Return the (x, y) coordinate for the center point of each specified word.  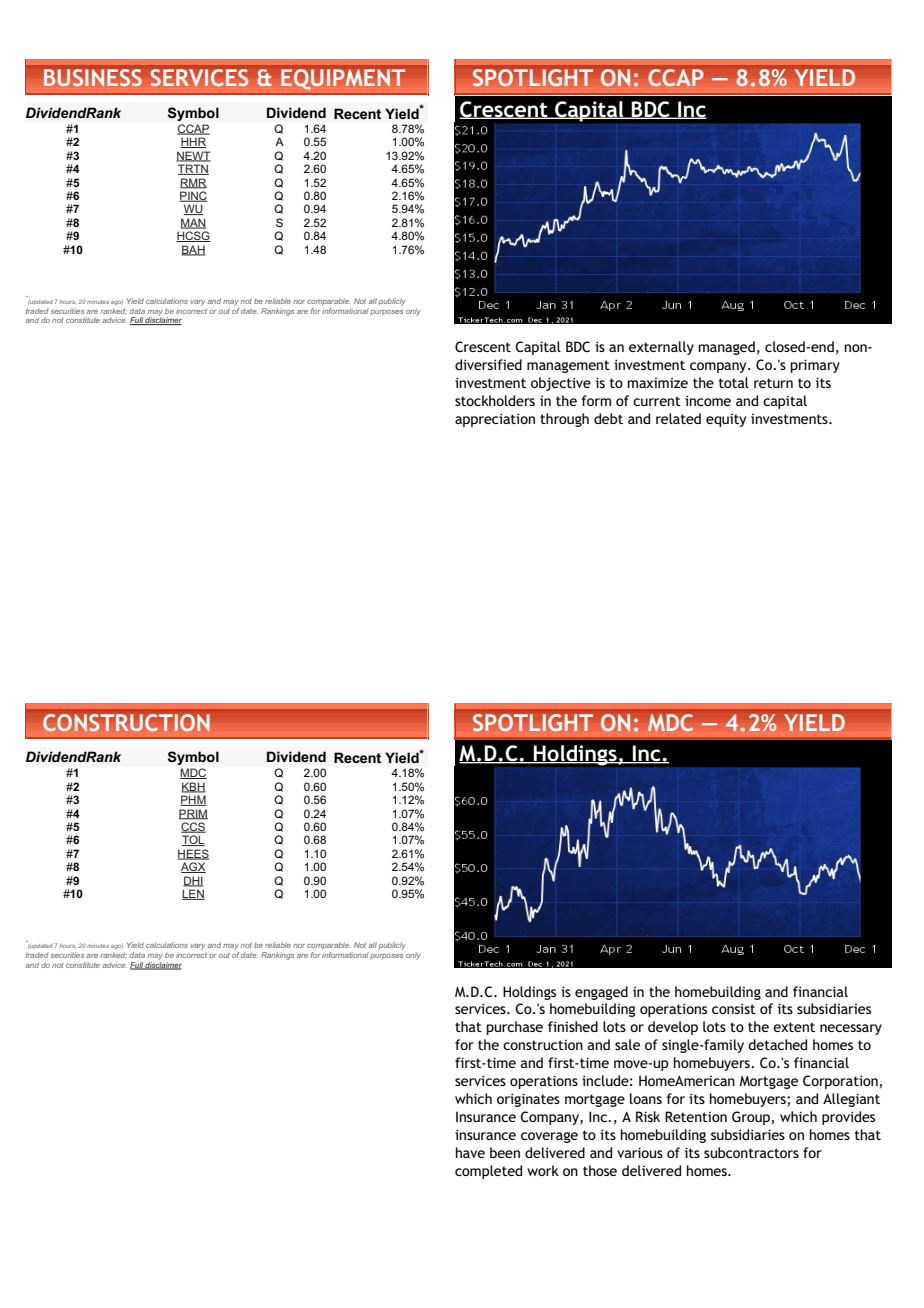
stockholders (495, 400)
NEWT (193, 156)
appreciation (495, 420)
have (470, 1152)
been (505, 1152)
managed (727, 348)
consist (734, 1008)
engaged (601, 993)
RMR (193, 183)
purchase (515, 1028)
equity (726, 420)
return (773, 383)
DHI (193, 881)
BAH (193, 250)
